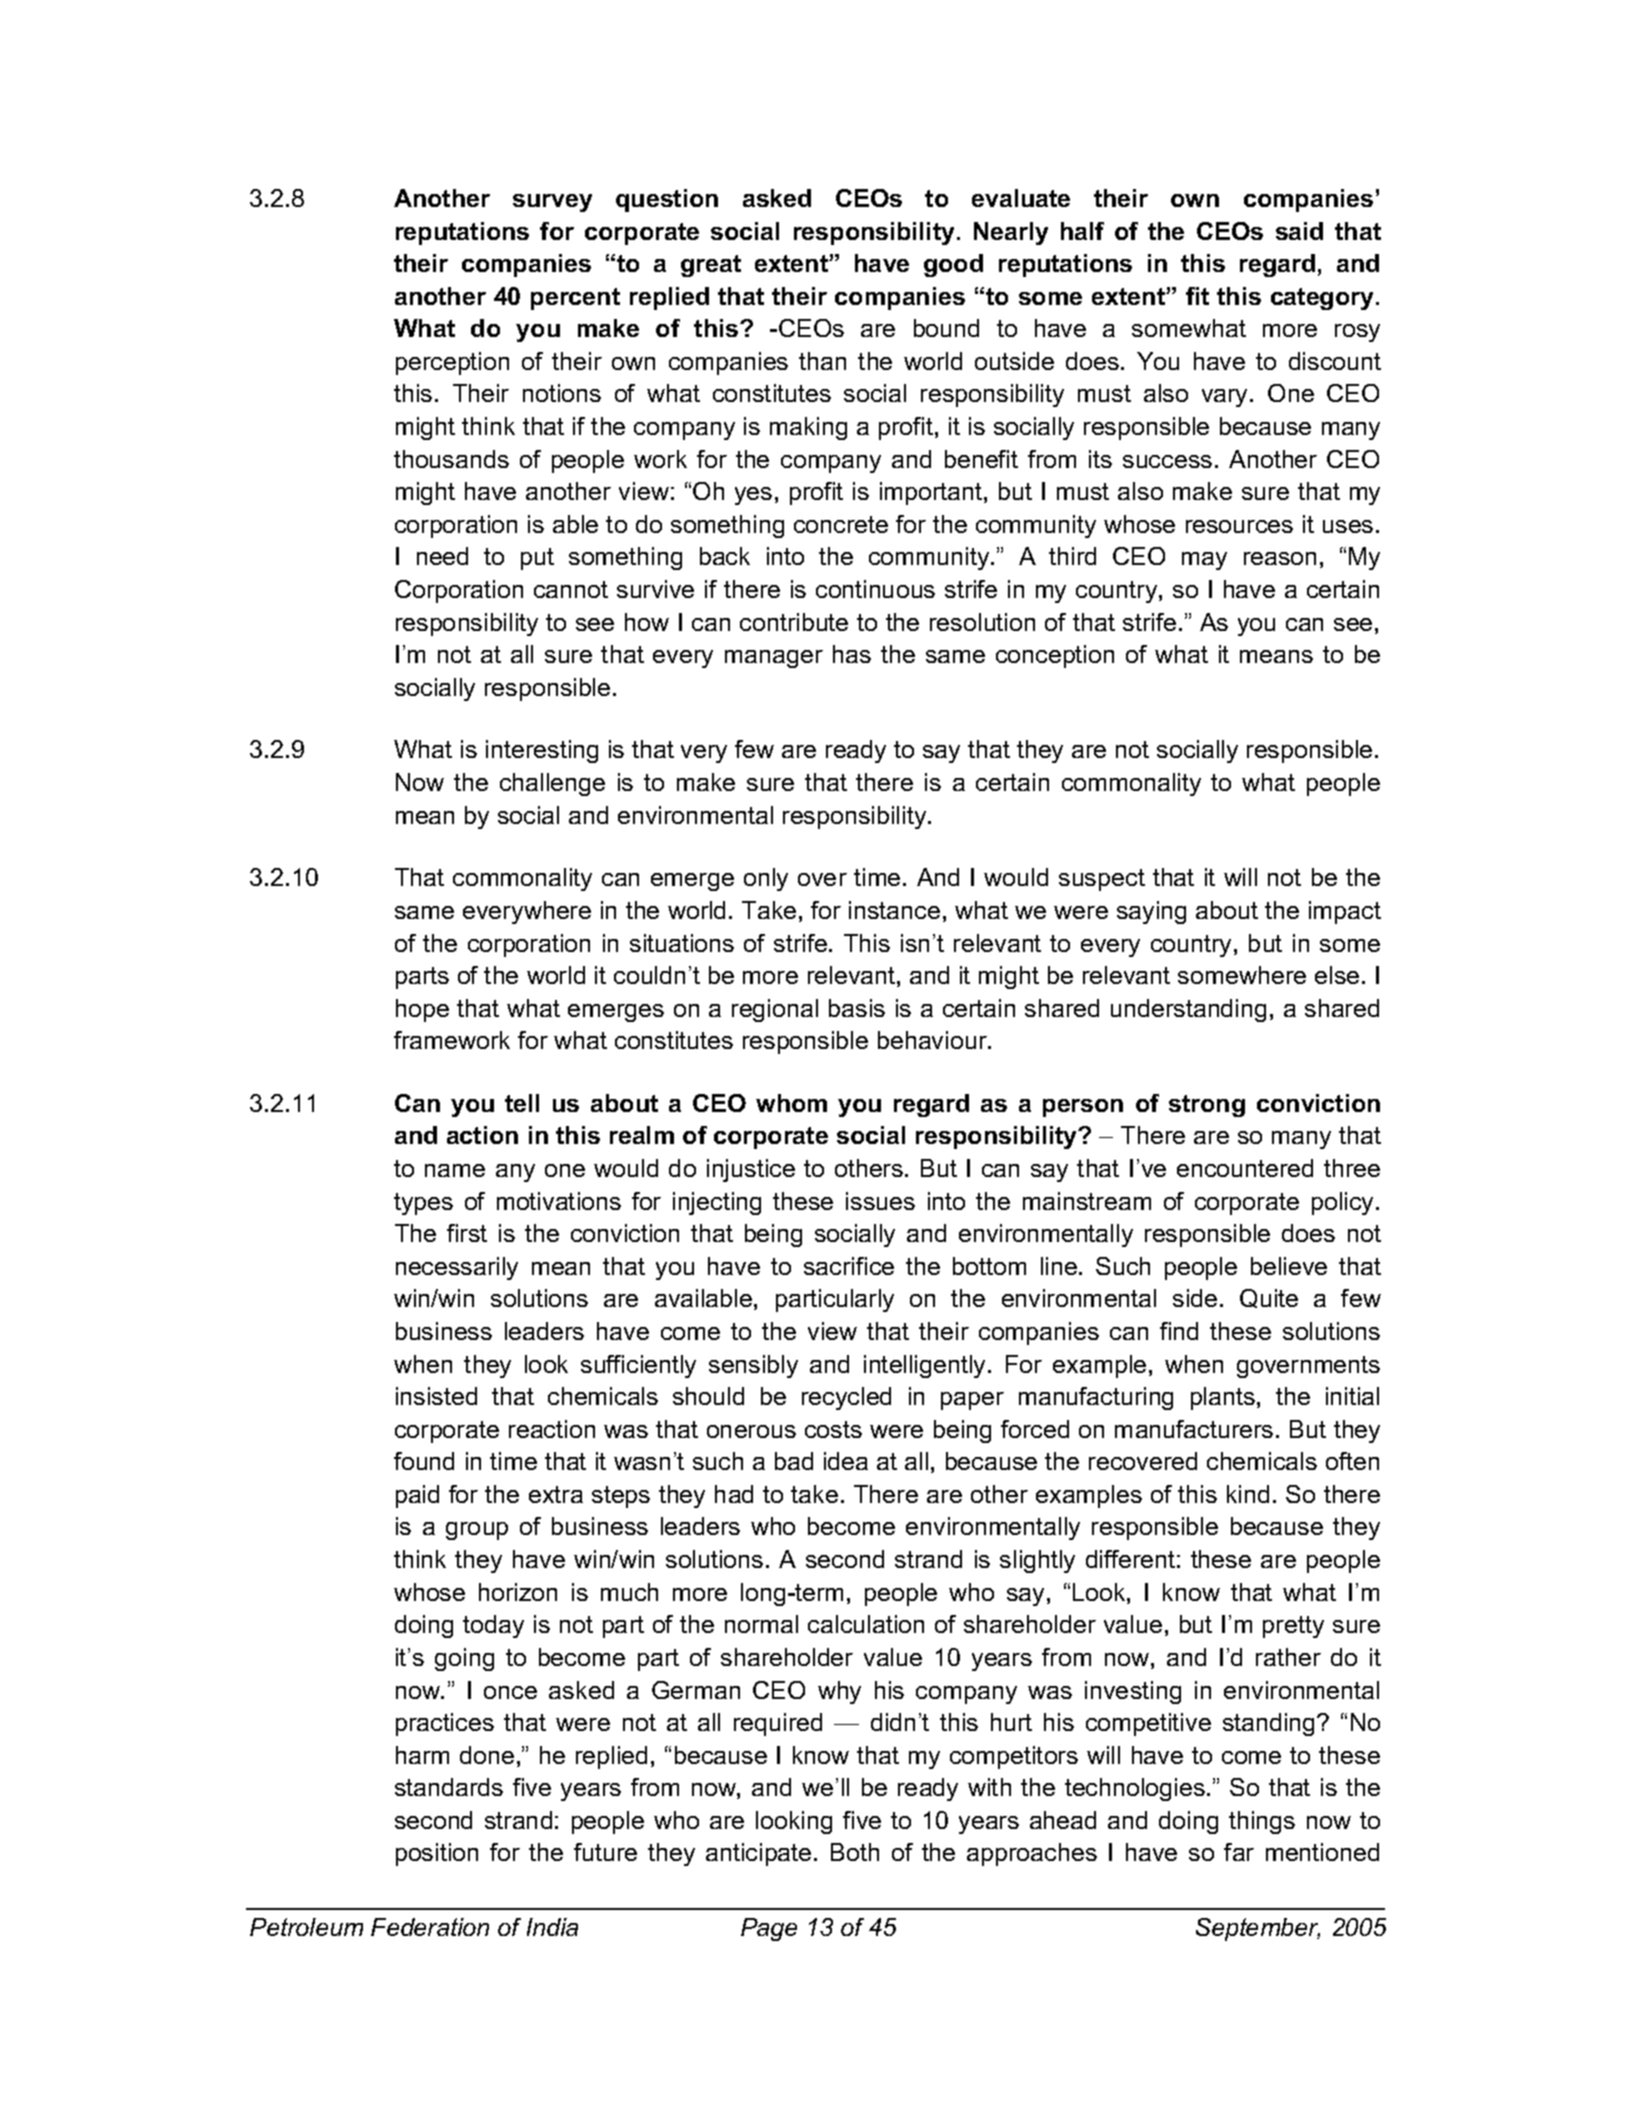  What do you see at coordinates (552, 203) in the image?
I see `survey` at bounding box center [552, 203].
